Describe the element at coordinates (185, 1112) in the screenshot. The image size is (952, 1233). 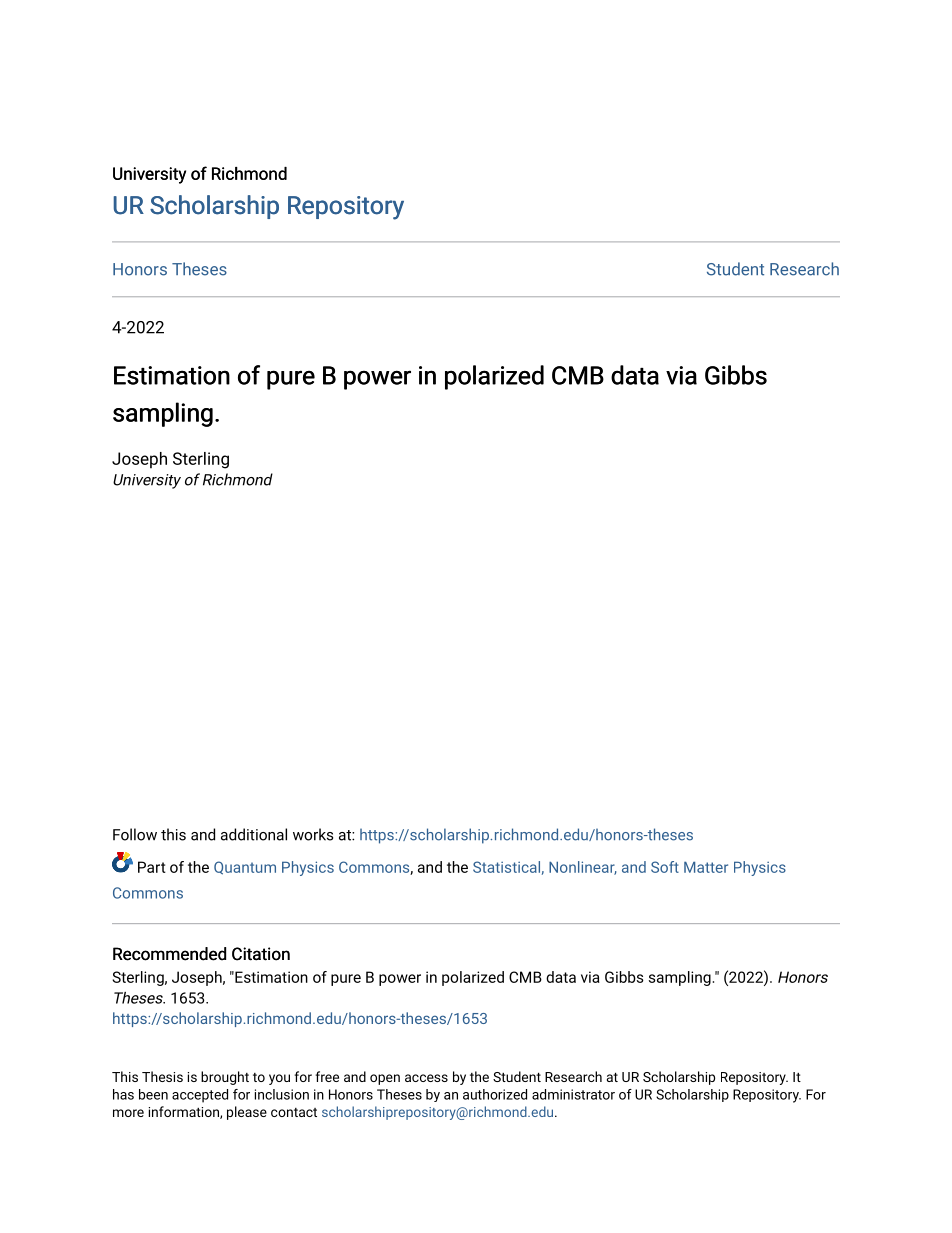
I see `information` at that location.
